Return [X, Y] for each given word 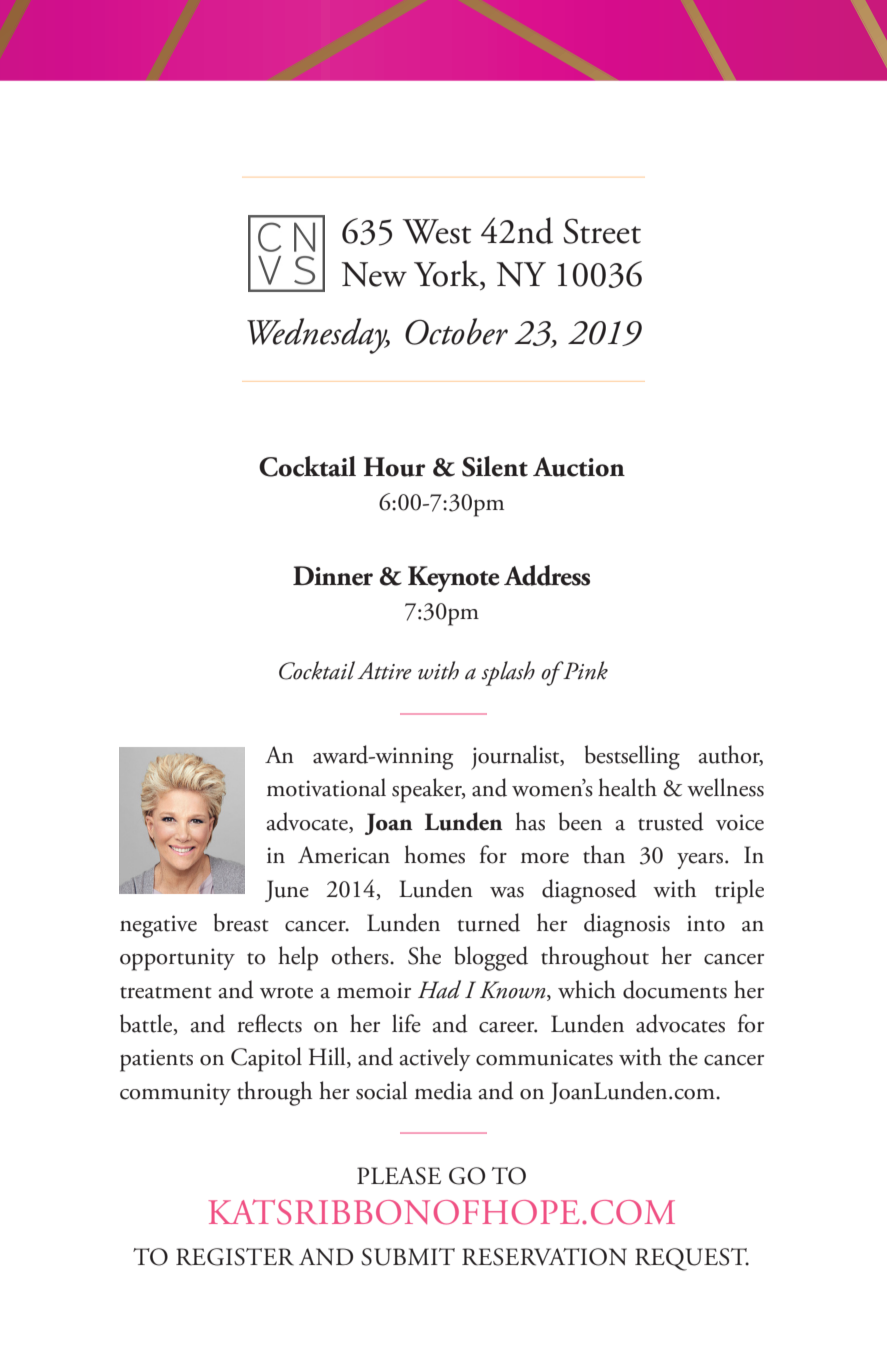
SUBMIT [408, 1257]
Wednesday [318, 336]
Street [602, 231]
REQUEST [692, 1259]
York [447, 273]
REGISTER [235, 1257]
